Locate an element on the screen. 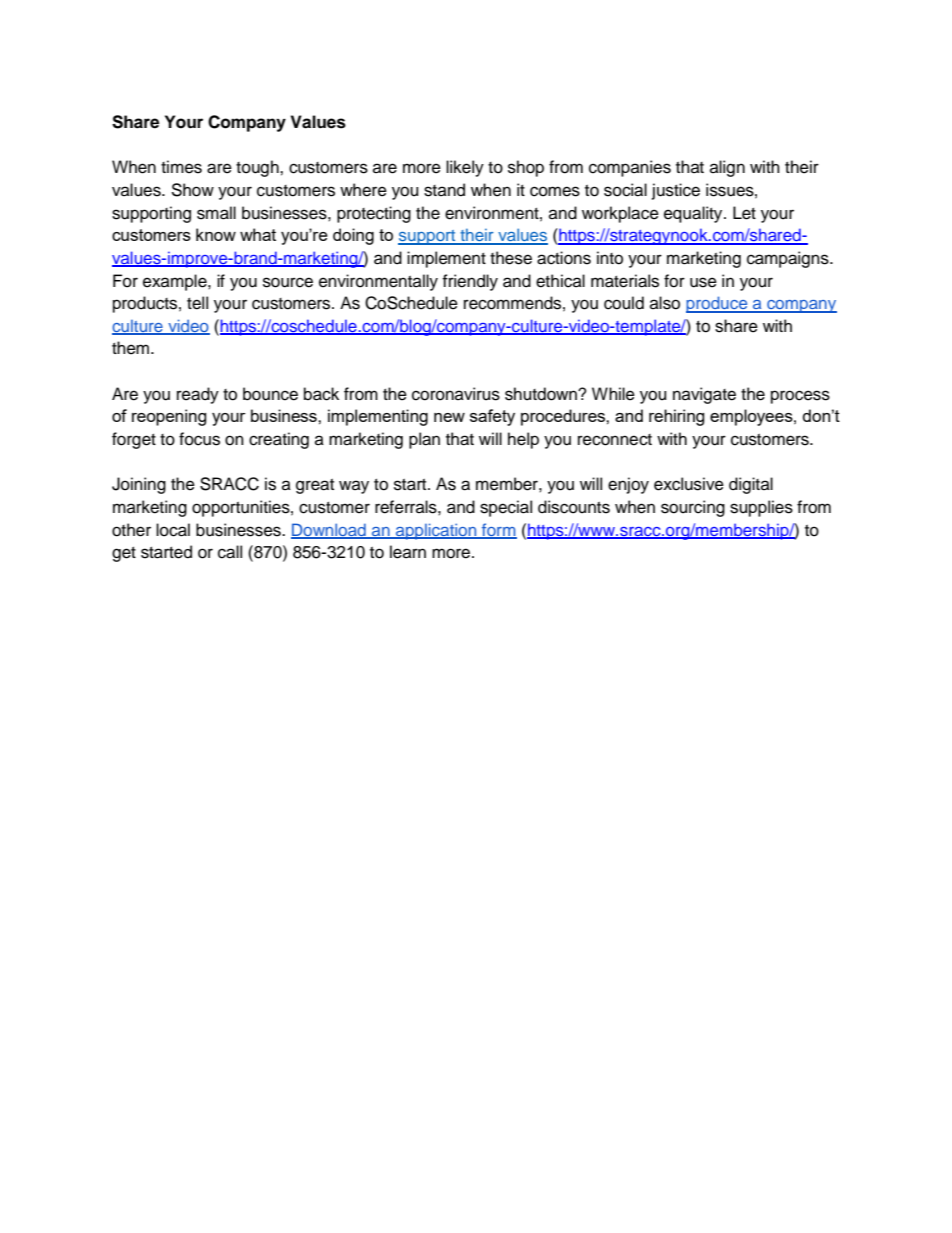  call is located at coordinates (230, 552).
